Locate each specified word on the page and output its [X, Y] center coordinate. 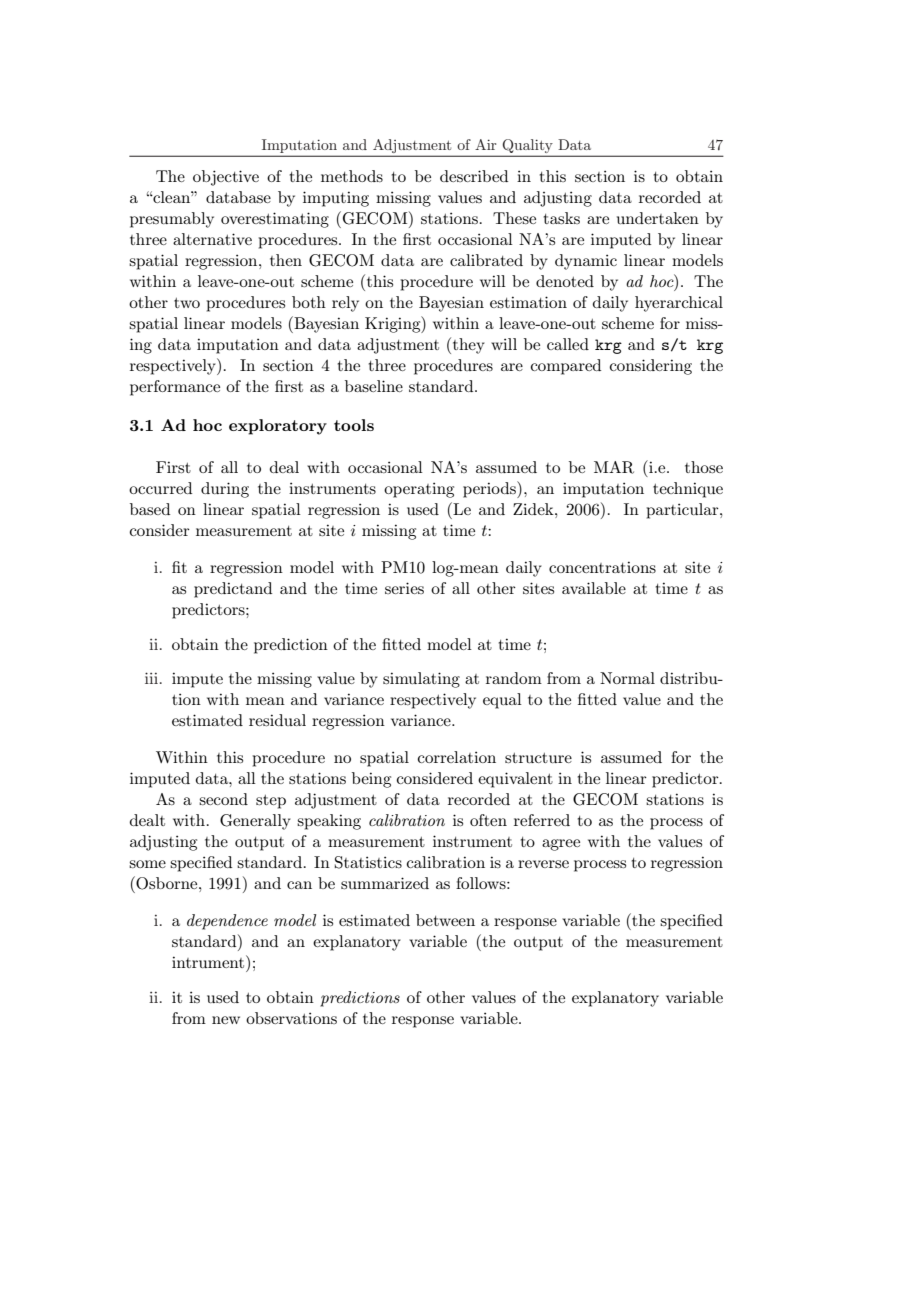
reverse [543, 864]
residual [277, 720]
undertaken [658, 218]
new [226, 1020]
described [474, 176]
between [445, 920]
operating [419, 490]
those [704, 467]
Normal [627, 678]
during [225, 490]
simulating [421, 680]
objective [226, 178]
